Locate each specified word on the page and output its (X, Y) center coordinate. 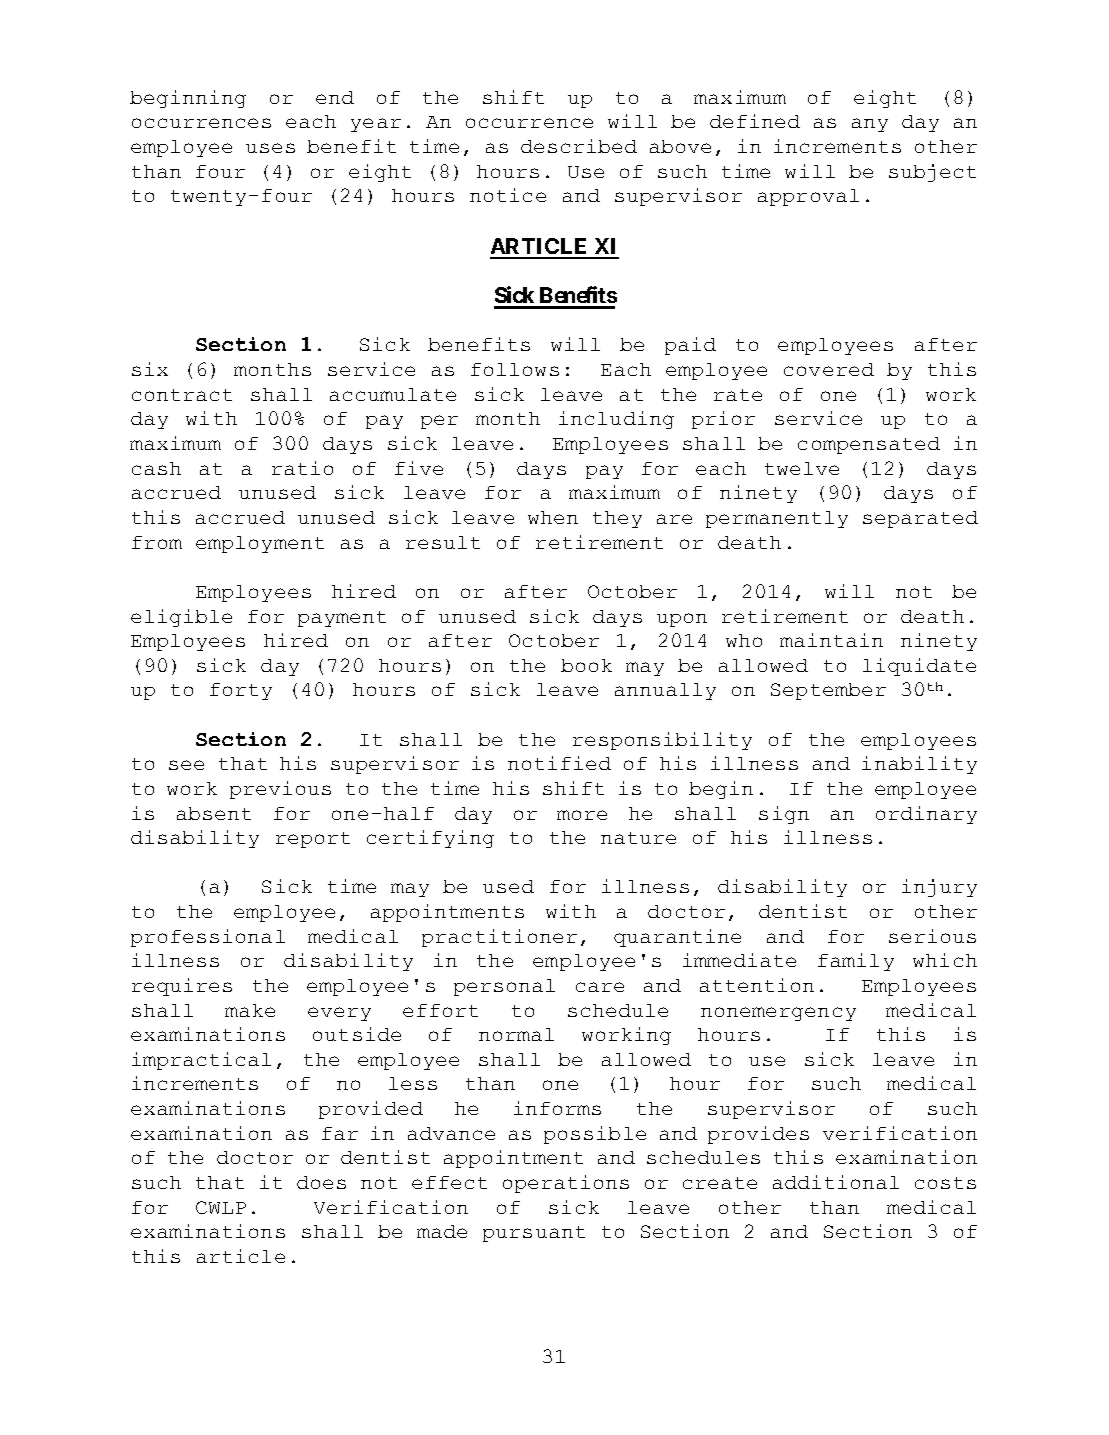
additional (836, 1182)
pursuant (534, 1234)
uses (270, 148)
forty (241, 691)
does (321, 1182)
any (870, 125)
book (586, 665)
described (579, 146)
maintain (831, 640)
